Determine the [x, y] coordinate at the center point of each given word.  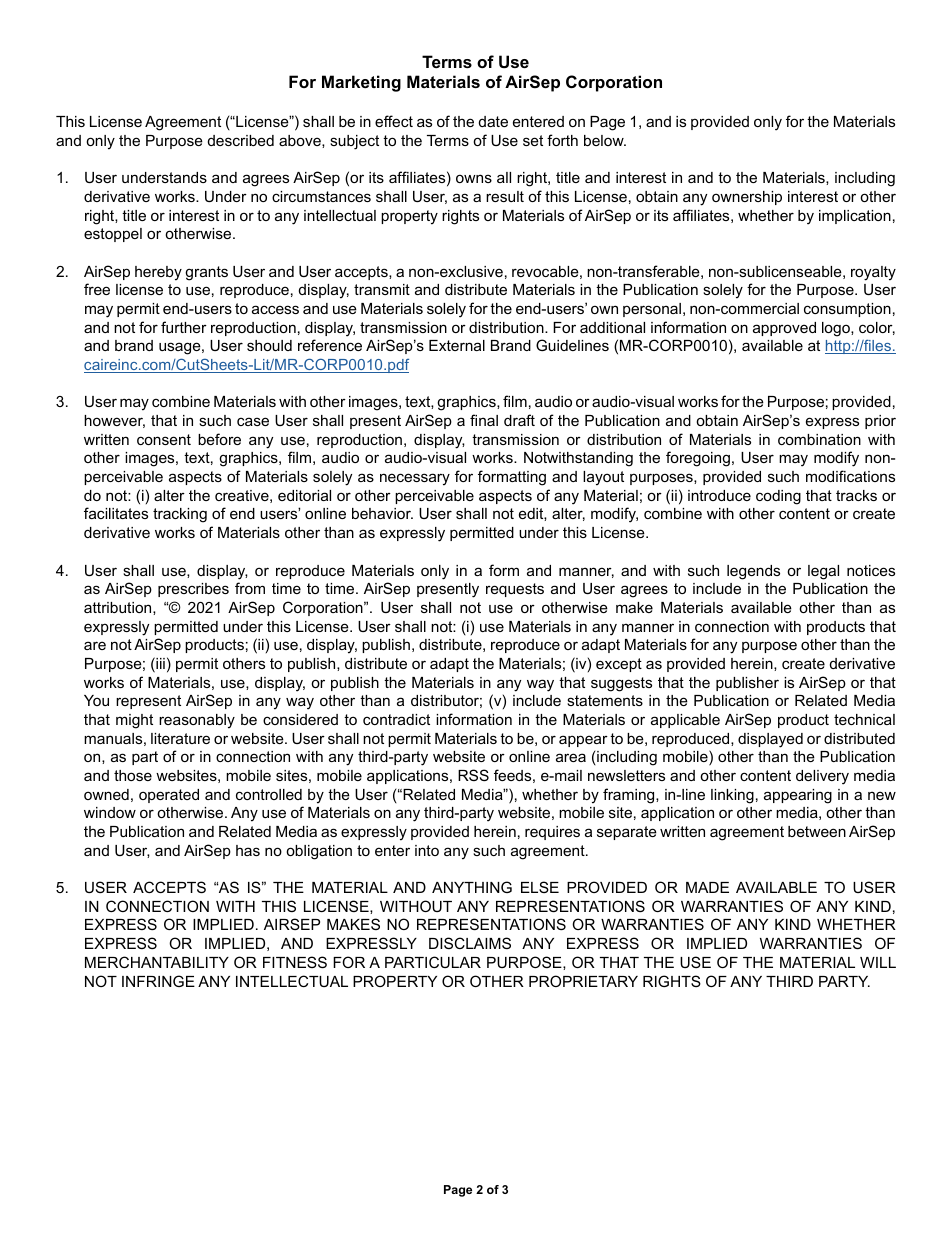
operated [169, 796]
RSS [473, 775]
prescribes [193, 590]
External [457, 345]
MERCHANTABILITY [157, 962]
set [533, 140]
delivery [822, 777]
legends [753, 572]
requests [515, 590]
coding [778, 497]
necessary [415, 479]
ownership [747, 198]
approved [784, 329]
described [241, 140]
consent [164, 439]
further [184, 327]
